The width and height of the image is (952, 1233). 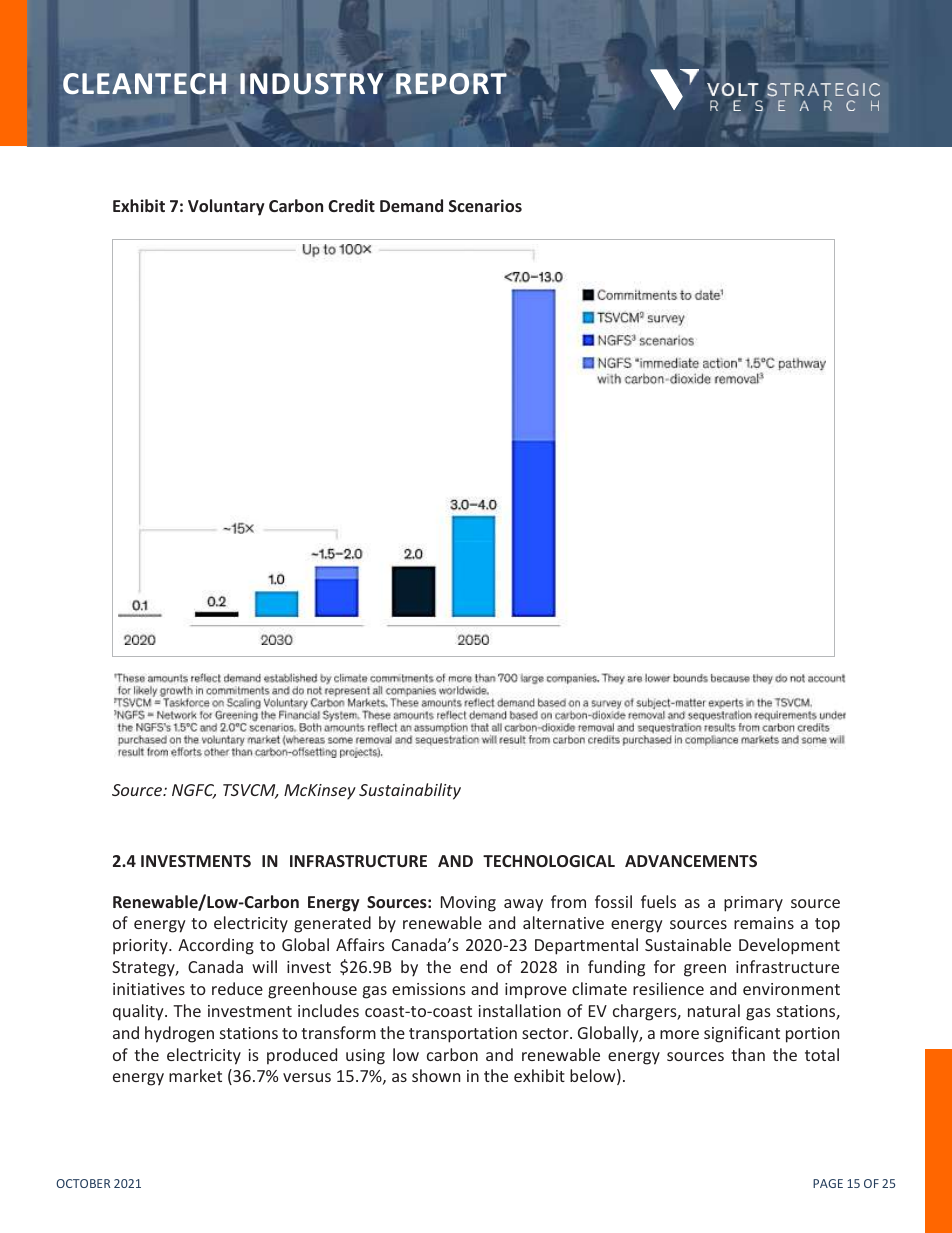 What do you see at coordinates (691, 861) in the image?
I see `ADVANCEMENTS` at bounding box center [691, 861].
